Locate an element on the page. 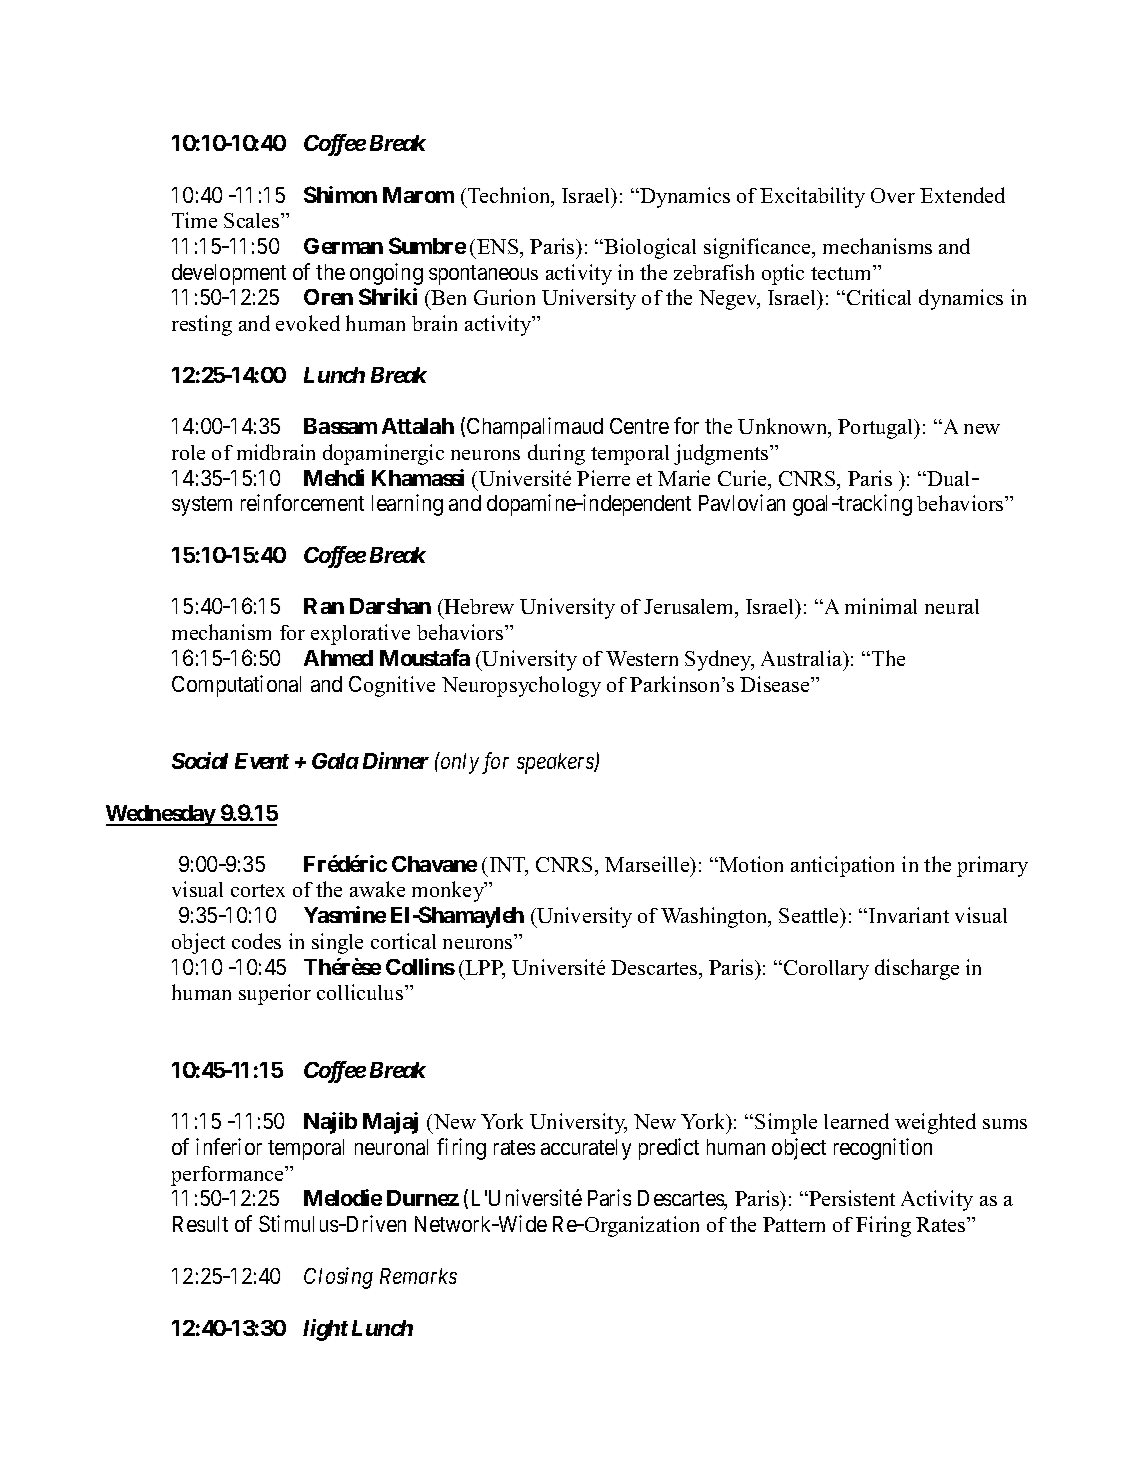 The image size is (1141, 1477). only is located at coordinates (459, 763).
